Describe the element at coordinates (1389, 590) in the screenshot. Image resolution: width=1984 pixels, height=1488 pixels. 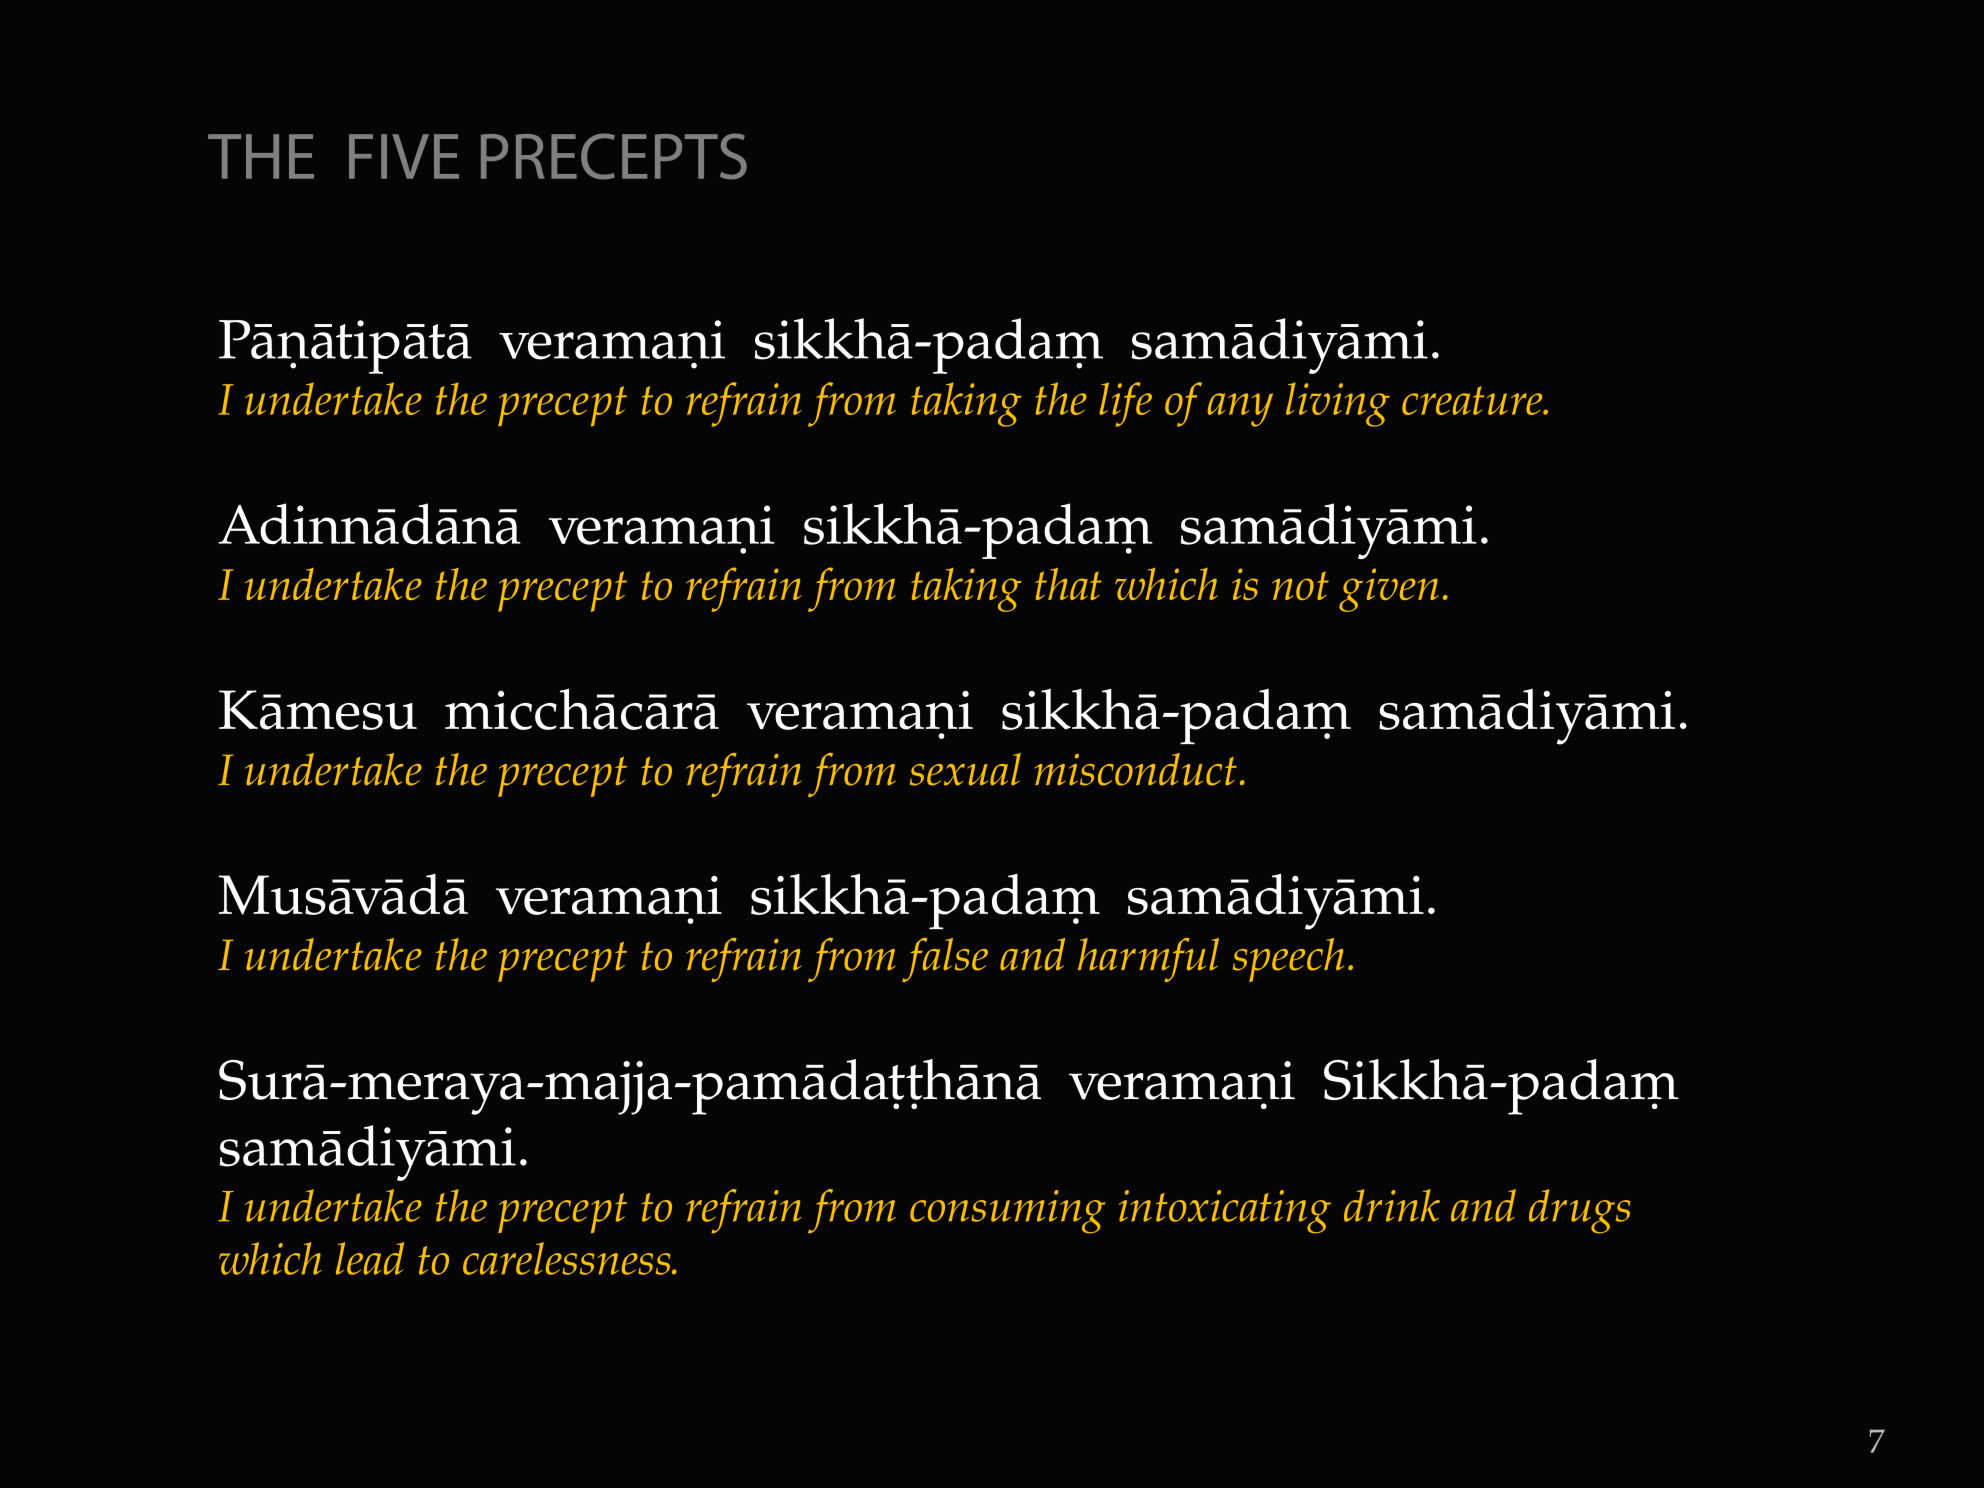
I see `given` at that location.
